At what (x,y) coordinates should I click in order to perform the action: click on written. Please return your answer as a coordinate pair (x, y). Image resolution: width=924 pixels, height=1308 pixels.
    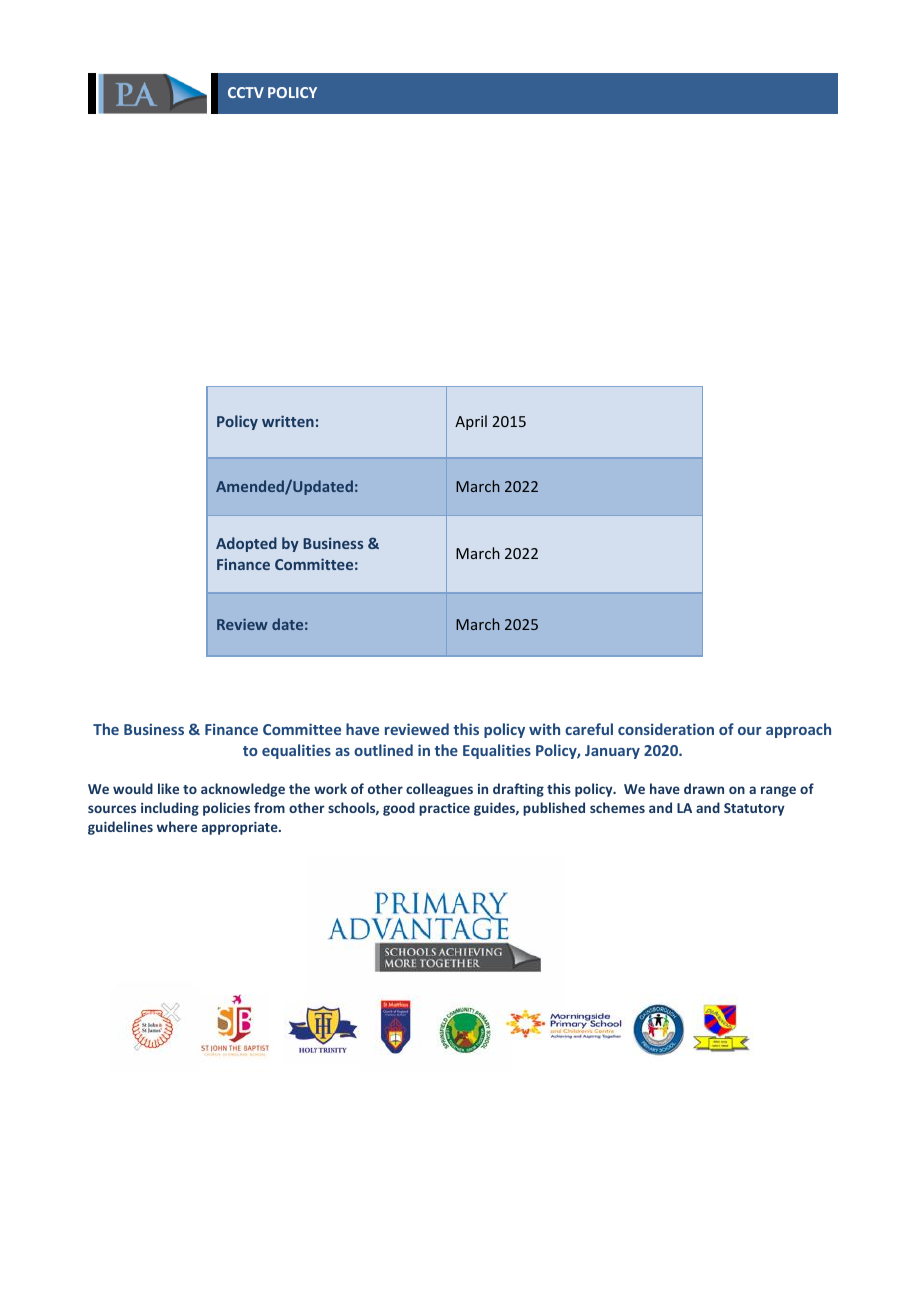
    Looking at the image, I should click on (288, 421).
